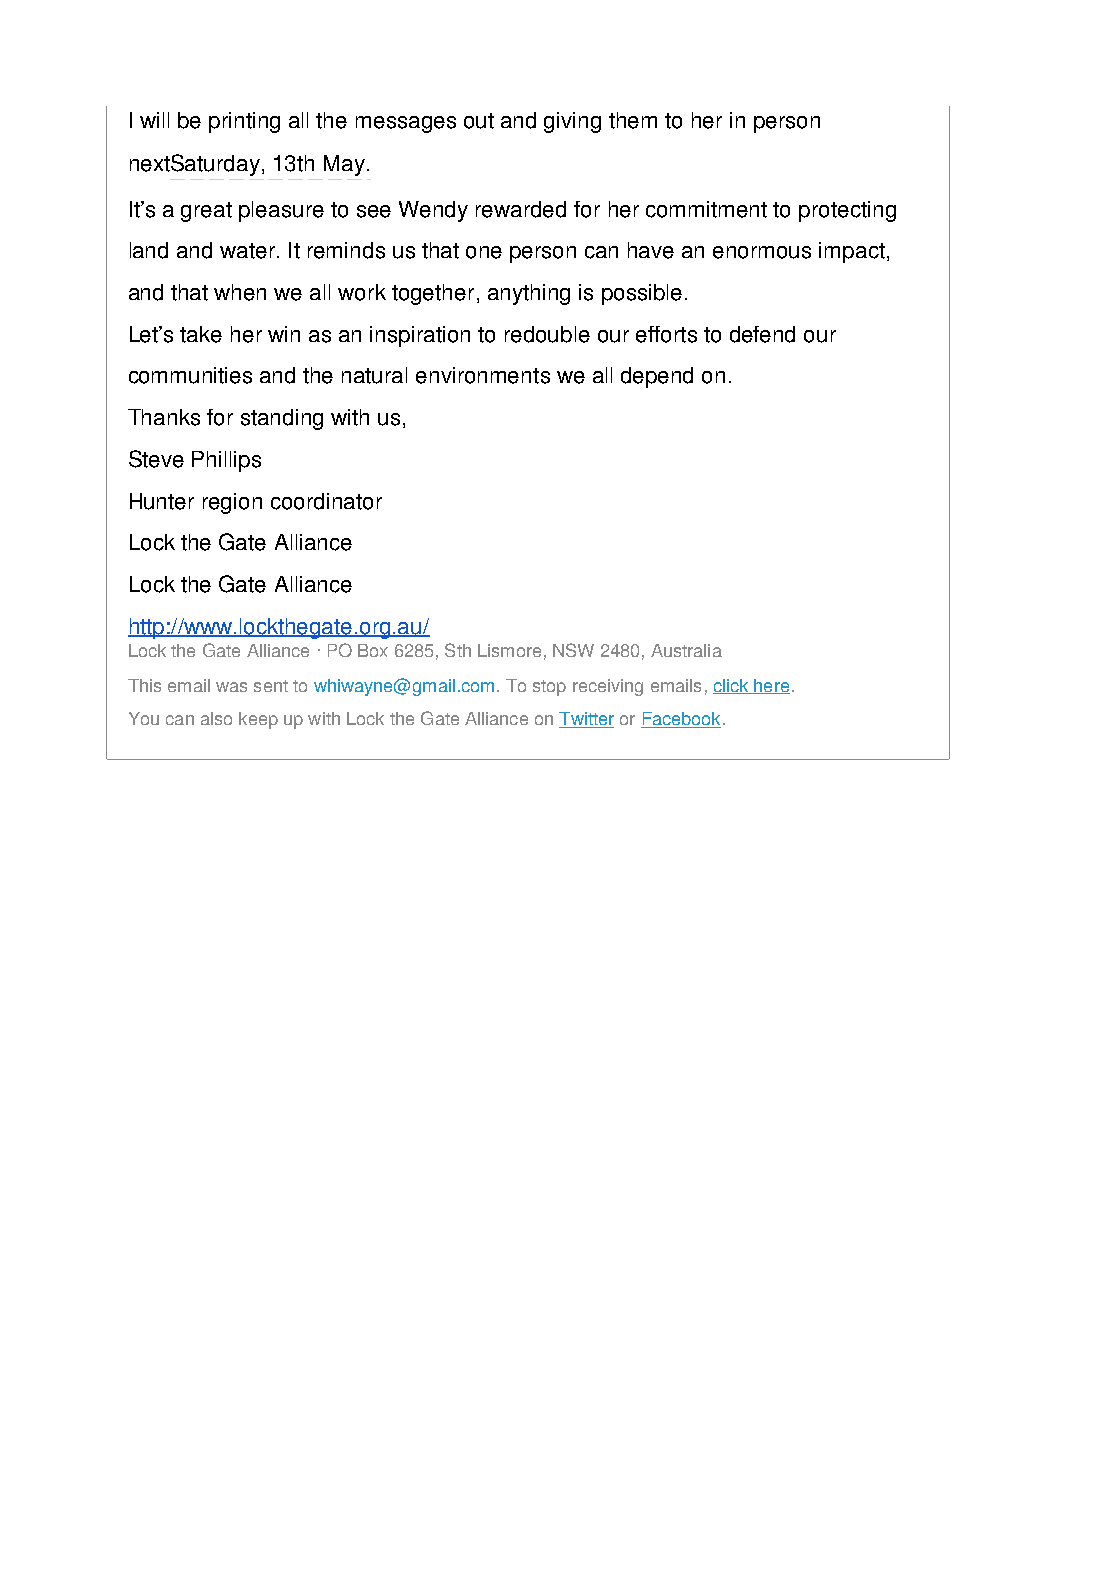  I want to click on printing, so click(244, 122).
